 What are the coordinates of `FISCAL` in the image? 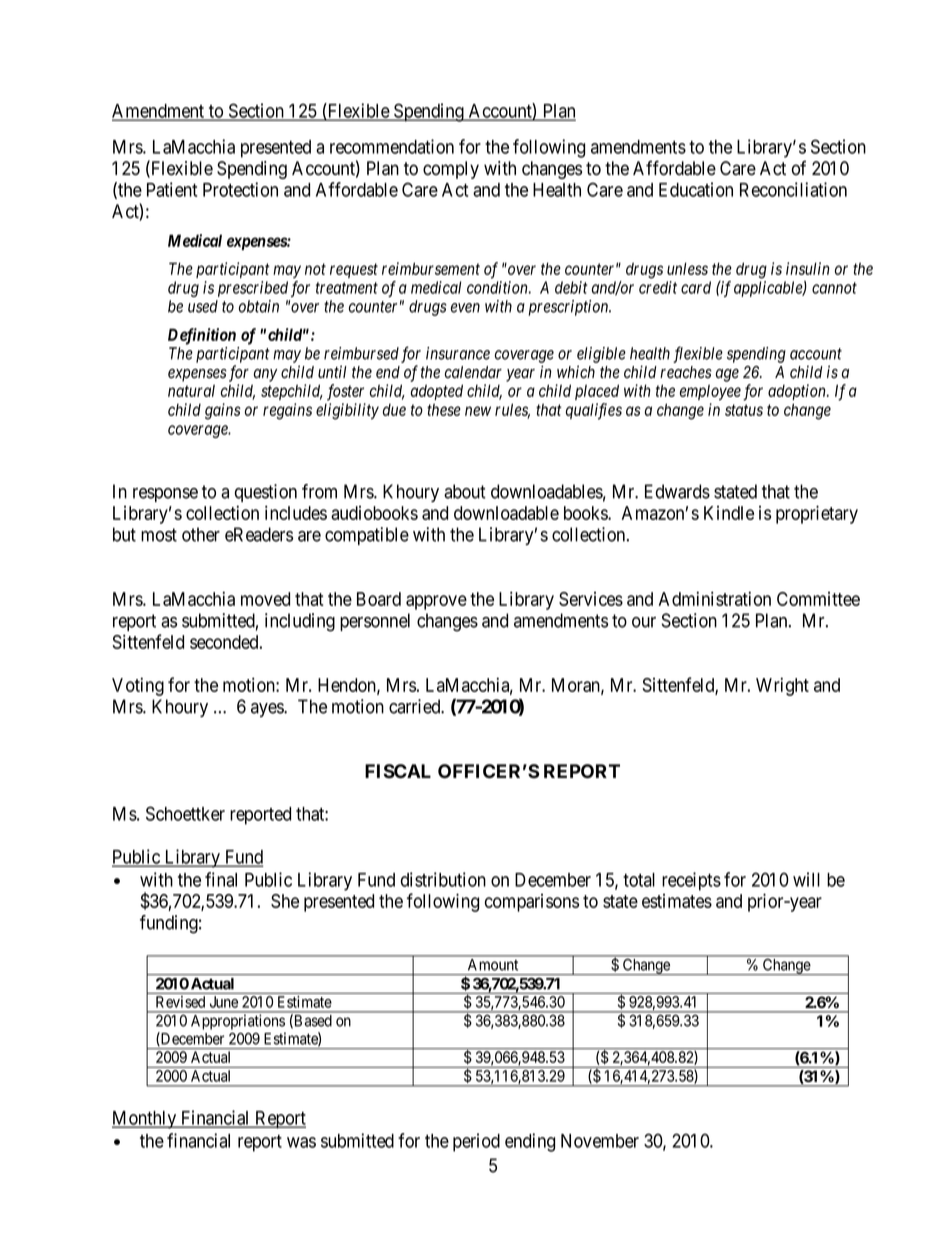 It's located at (398, 771).
